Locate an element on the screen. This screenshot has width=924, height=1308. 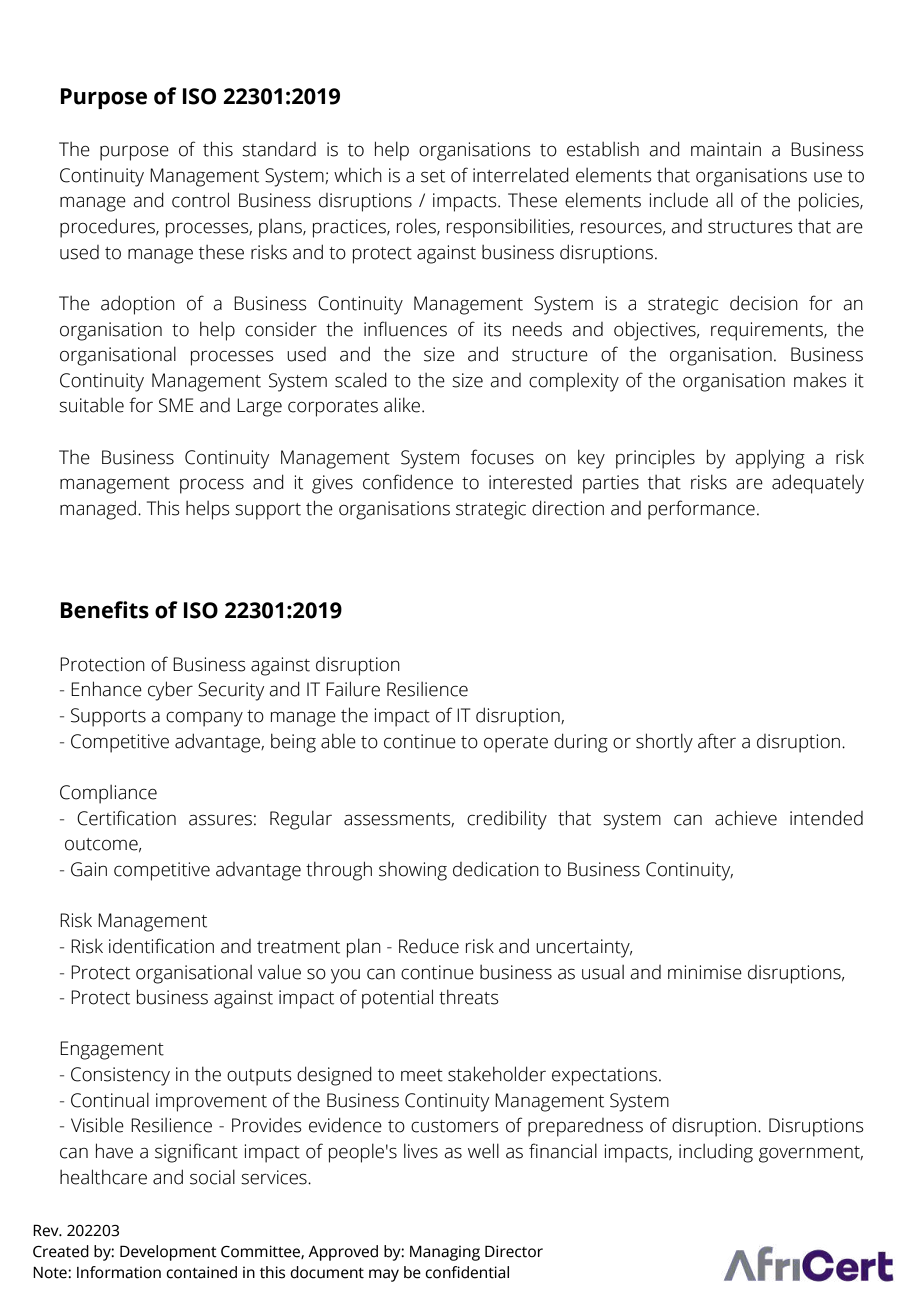
Development is located at coordinates (168, 1253).
